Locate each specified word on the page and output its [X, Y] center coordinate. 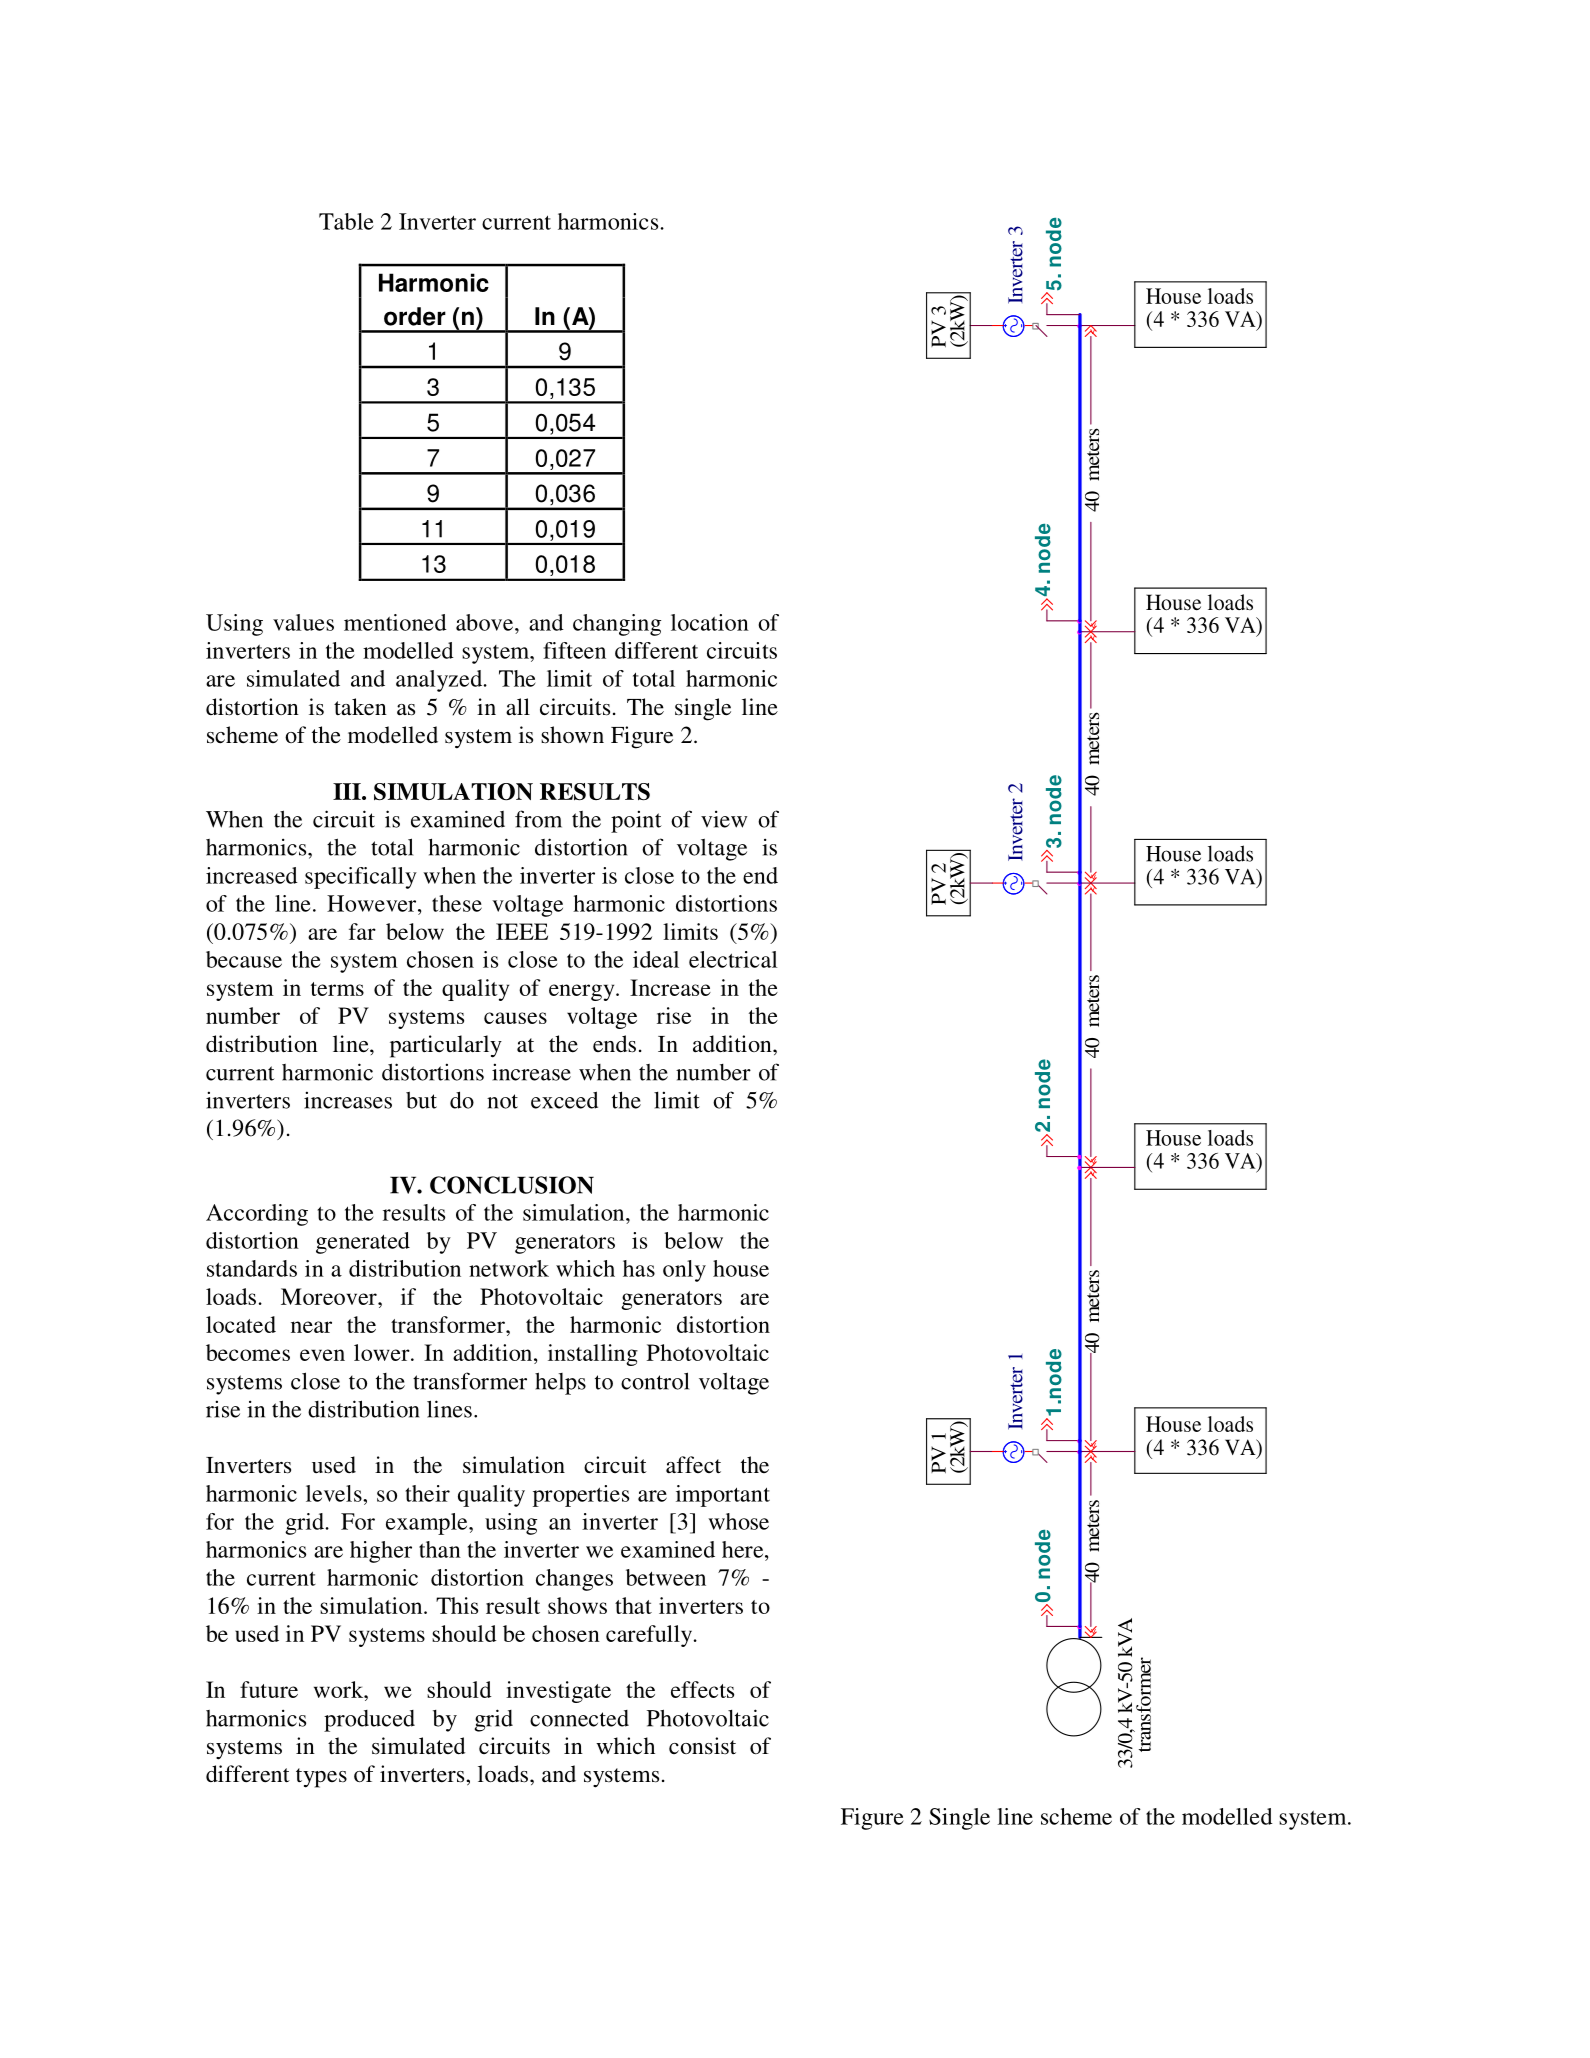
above [486, 622]
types [321, 1778]
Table [346, 221]
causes [515, 1018]
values [303, 622]
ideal [656, 959]
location [710, 622]
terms [337, 989]
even [322, 1355]
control [655, 1381]
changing [617, 625]
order [415, 316]
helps [560, 1383]
